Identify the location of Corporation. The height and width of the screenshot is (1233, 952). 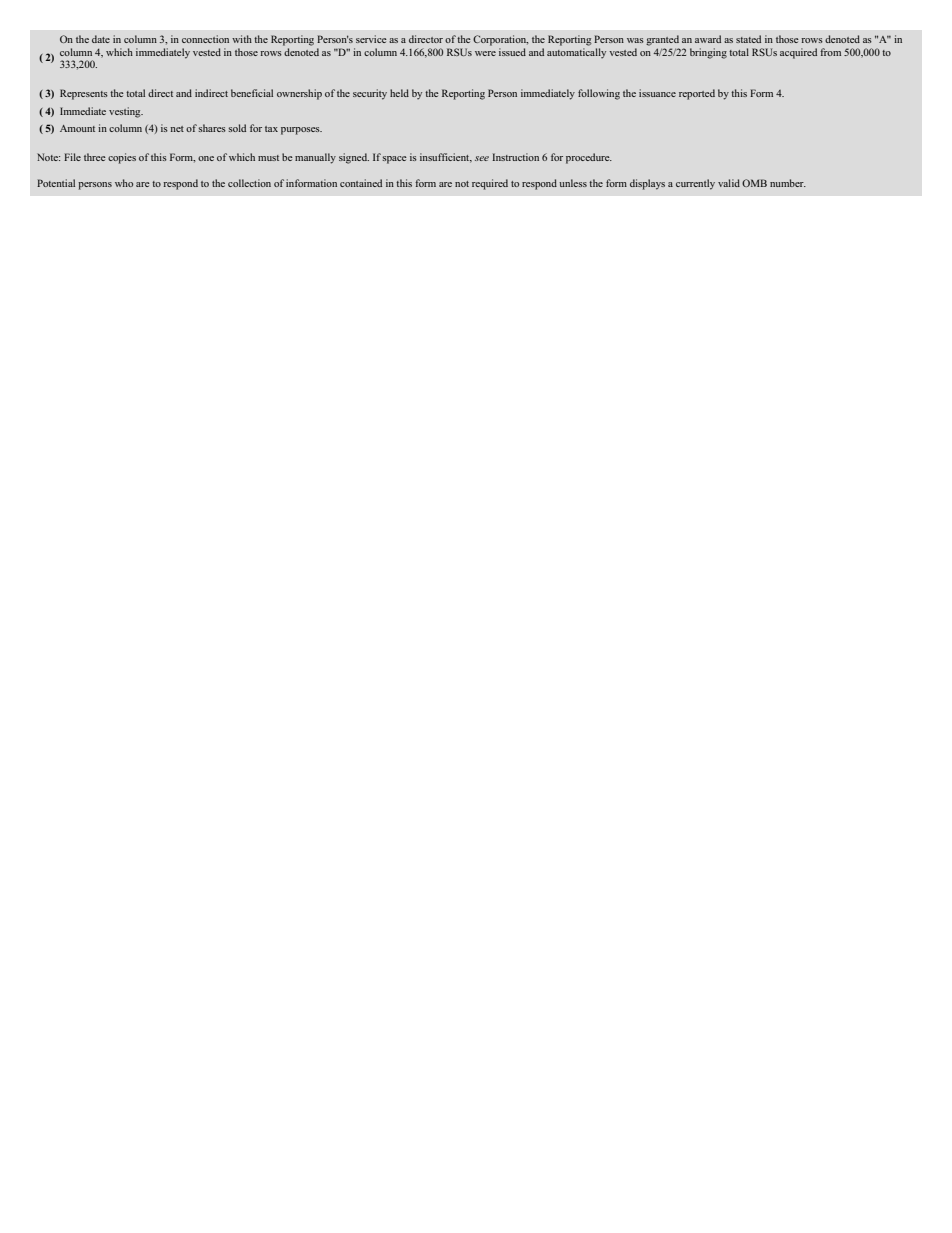
(500, 40).
